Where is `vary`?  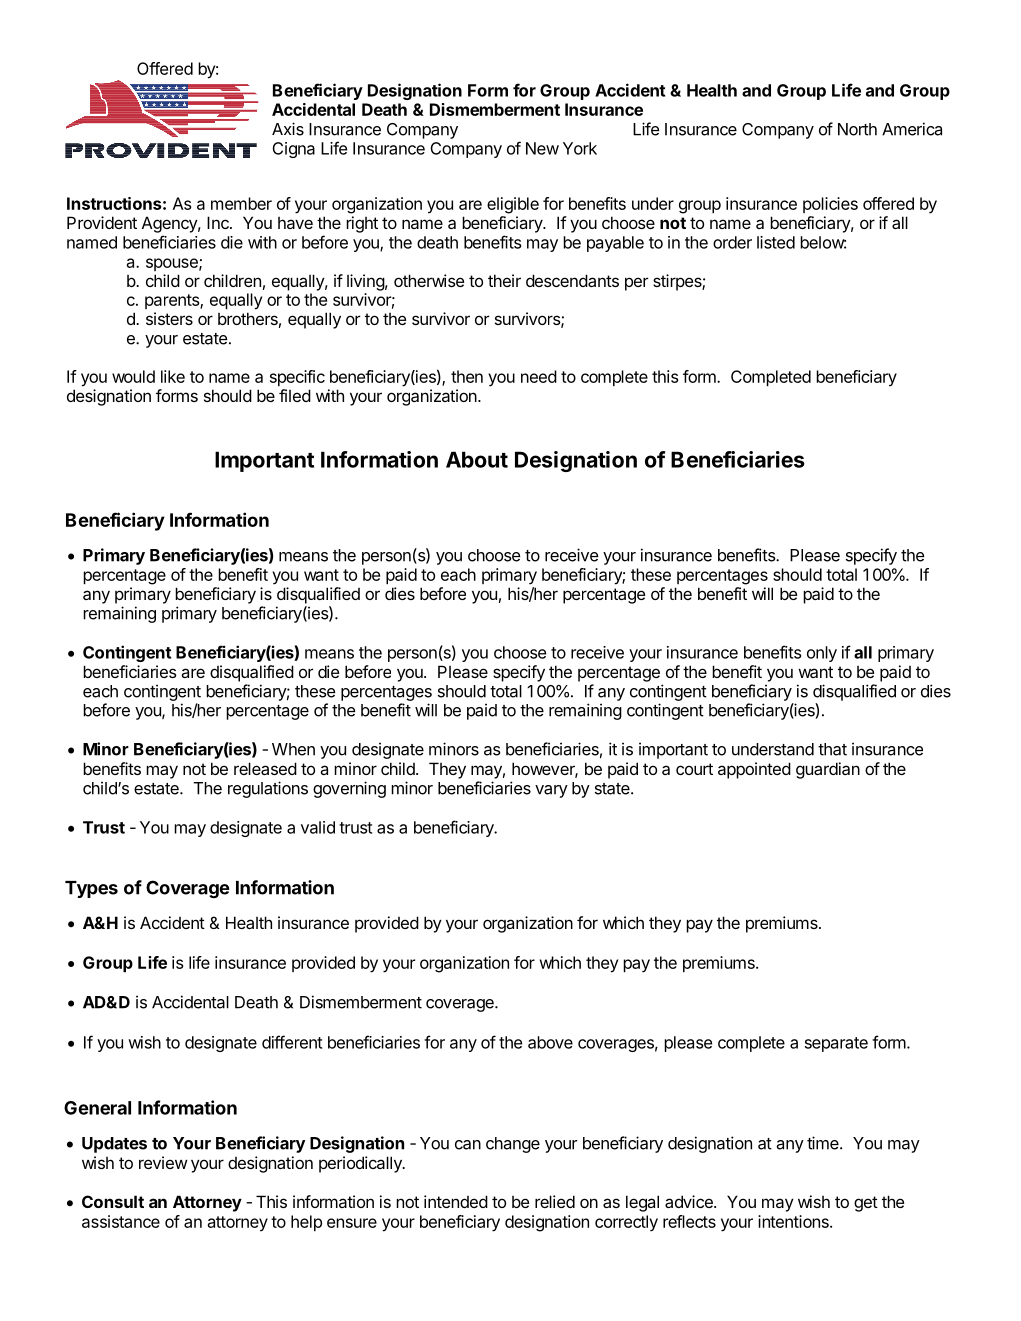 vary is located at coordinates (551, 791).
